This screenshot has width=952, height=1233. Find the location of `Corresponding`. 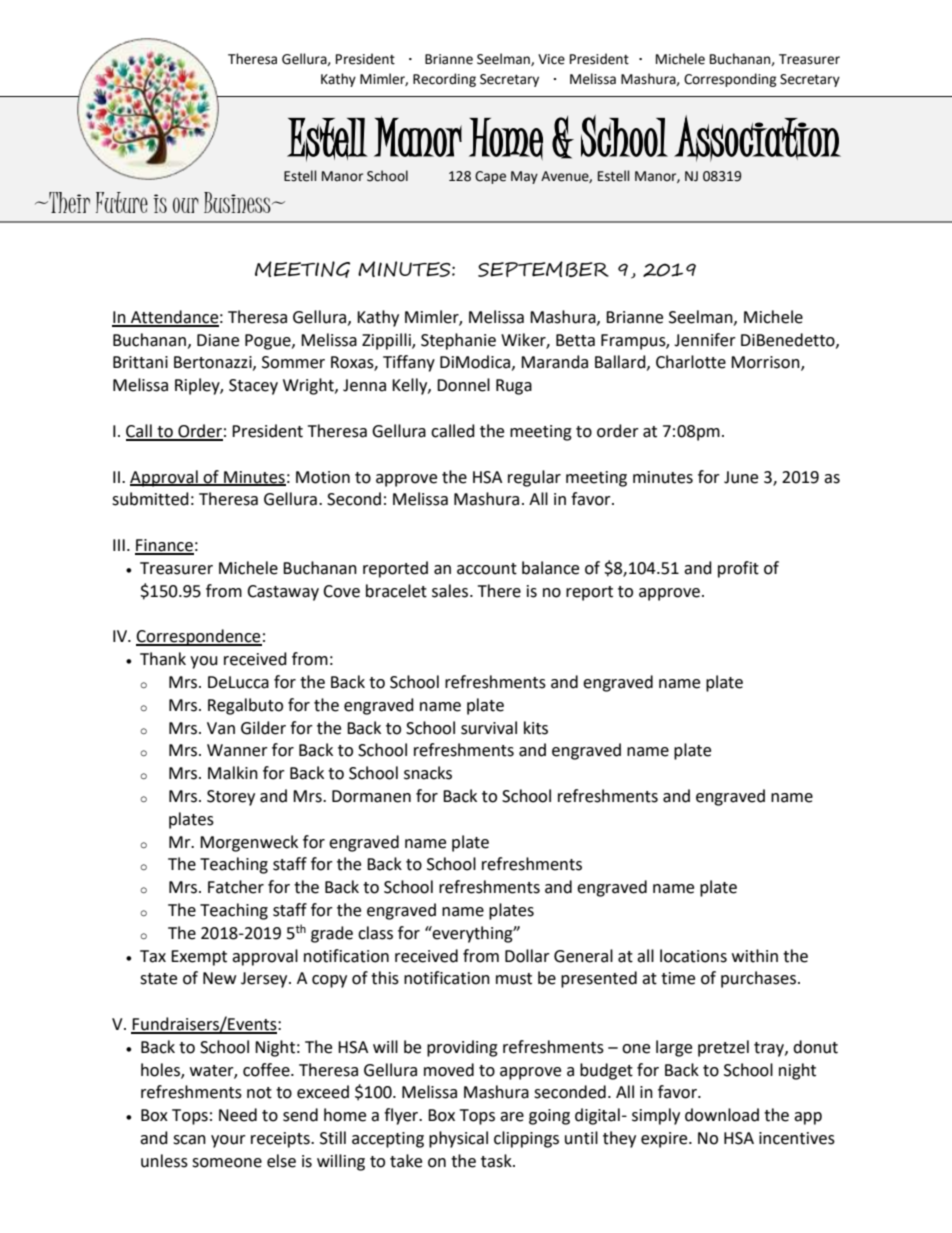

Corresponding is located at coordinates (730, 80).
